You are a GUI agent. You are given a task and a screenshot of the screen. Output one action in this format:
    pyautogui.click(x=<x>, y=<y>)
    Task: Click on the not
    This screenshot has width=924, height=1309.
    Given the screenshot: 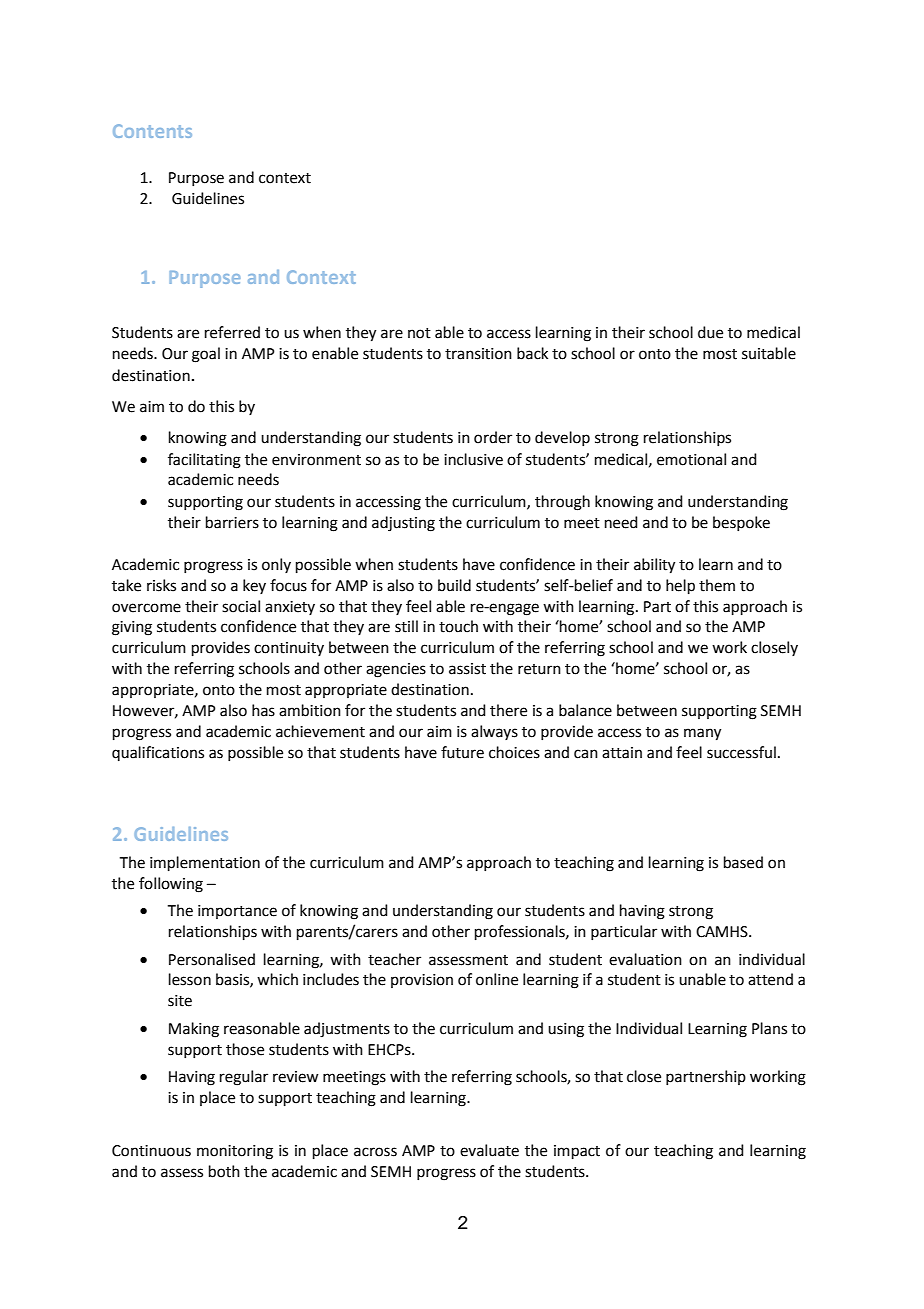 What is the action you would take?
    pyautogui.click(x=419, y=333)
